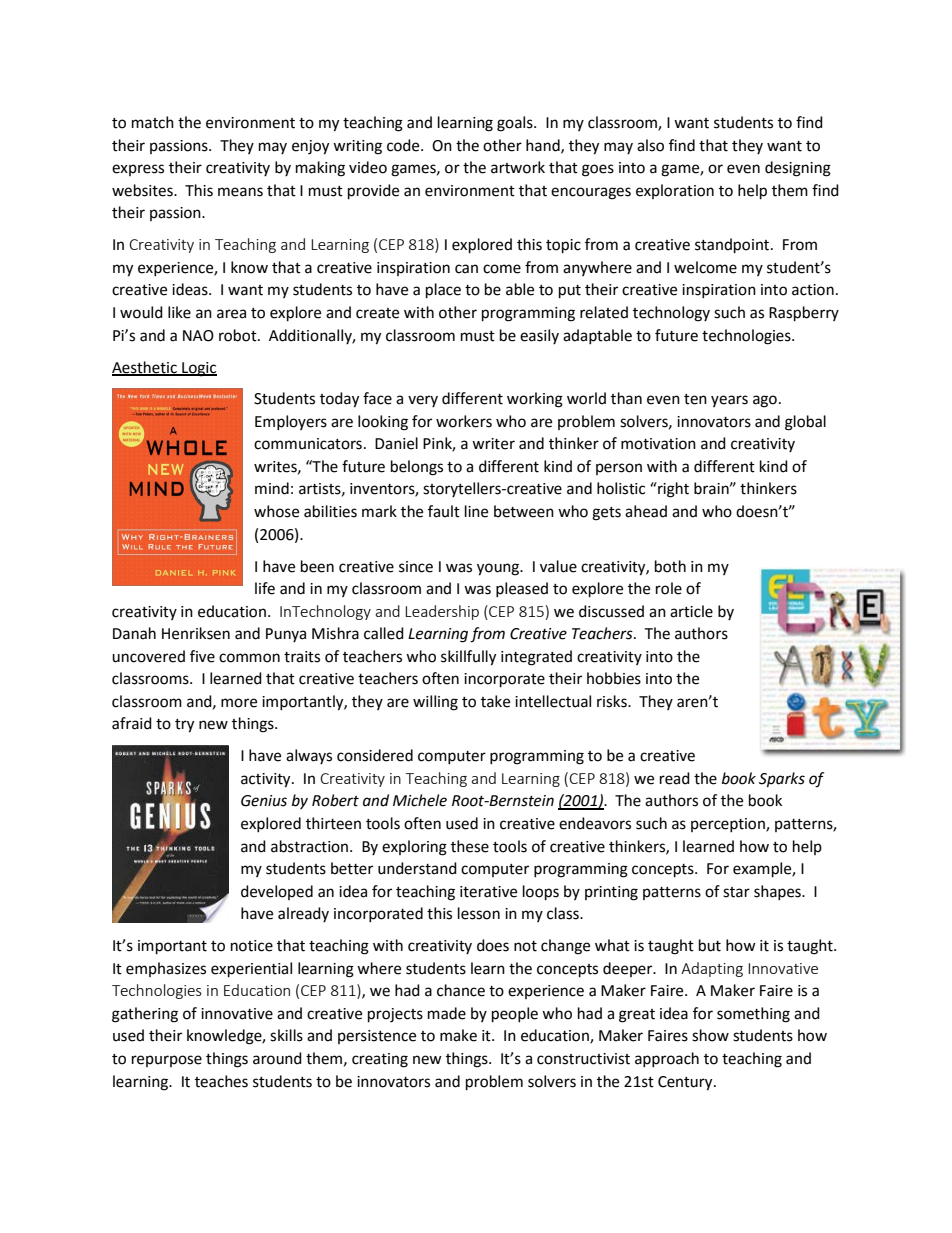 This screenshot has width=952, height=1233. I want to click on years, so click(729, 401).
